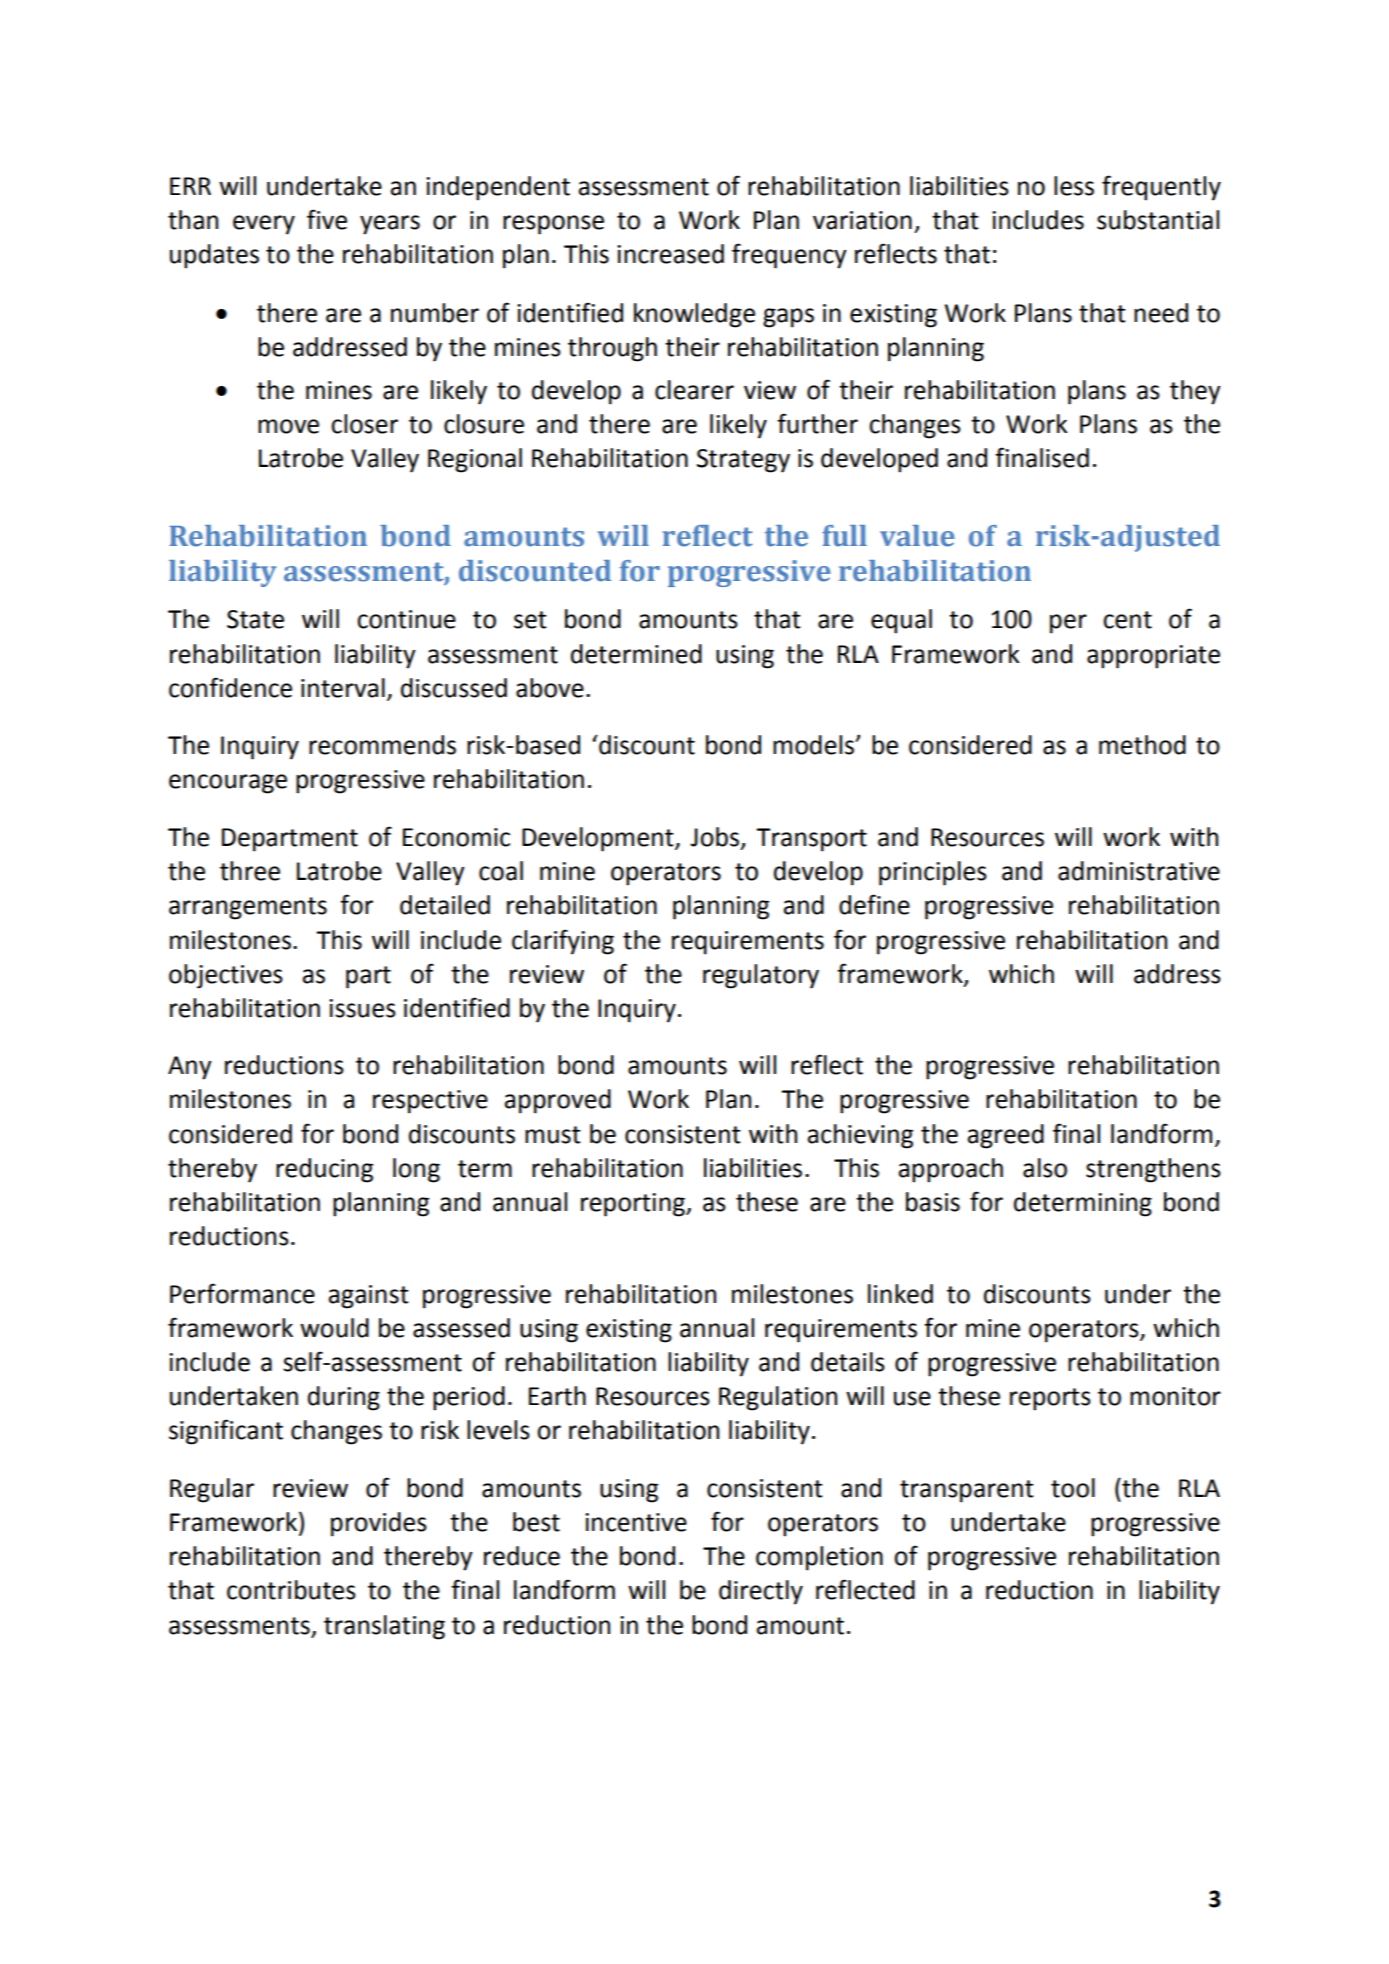 The height and width of the document is (1964, 1389). What do you see at coordinates (1074, 186) in the document?
I see `less` at bounding box center [1074, 186].
